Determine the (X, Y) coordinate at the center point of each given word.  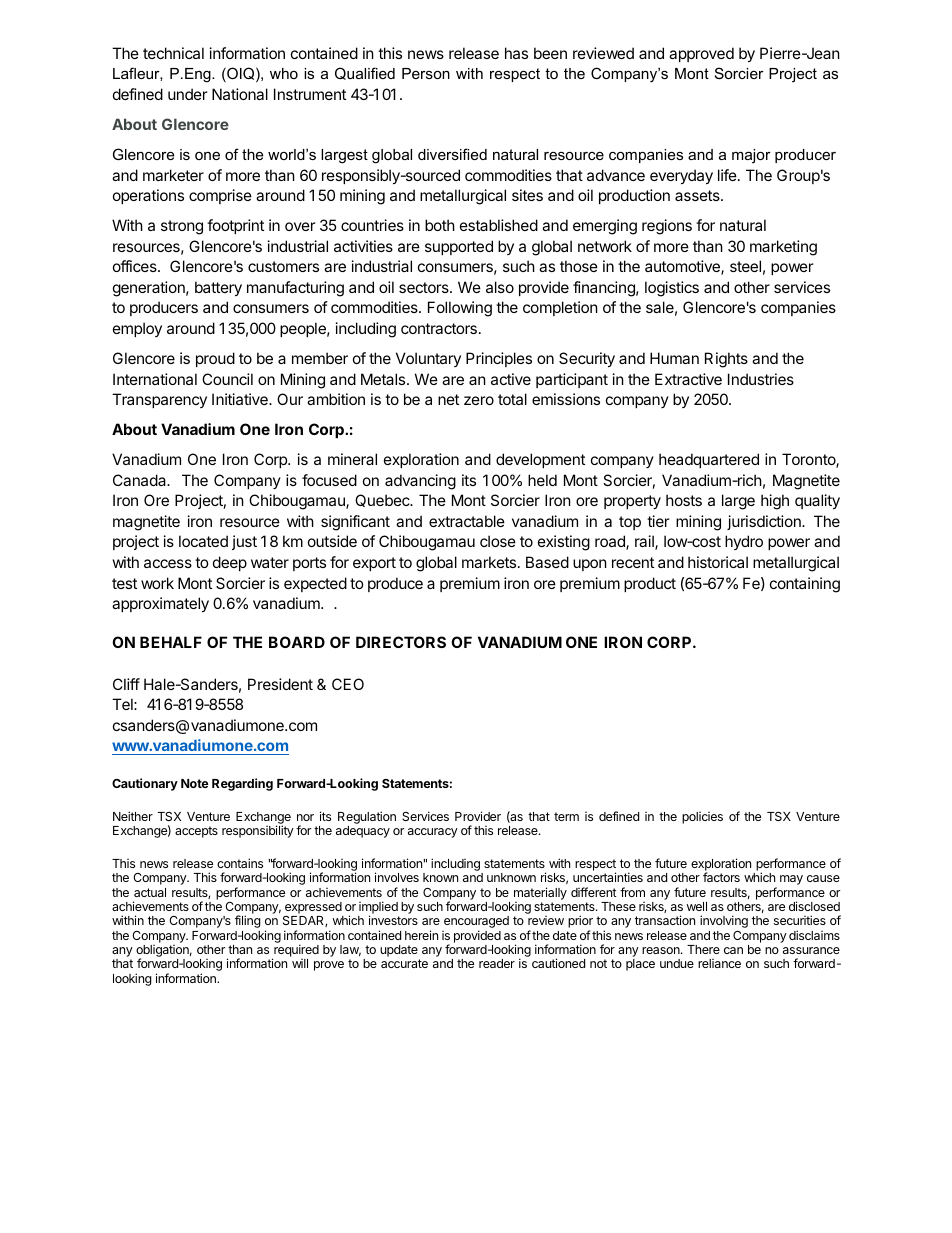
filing (248, 921)
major (751, 156)
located (203, 541)
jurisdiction (765, 522)
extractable (467, 521)
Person (426, 73)
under (188, 94)
